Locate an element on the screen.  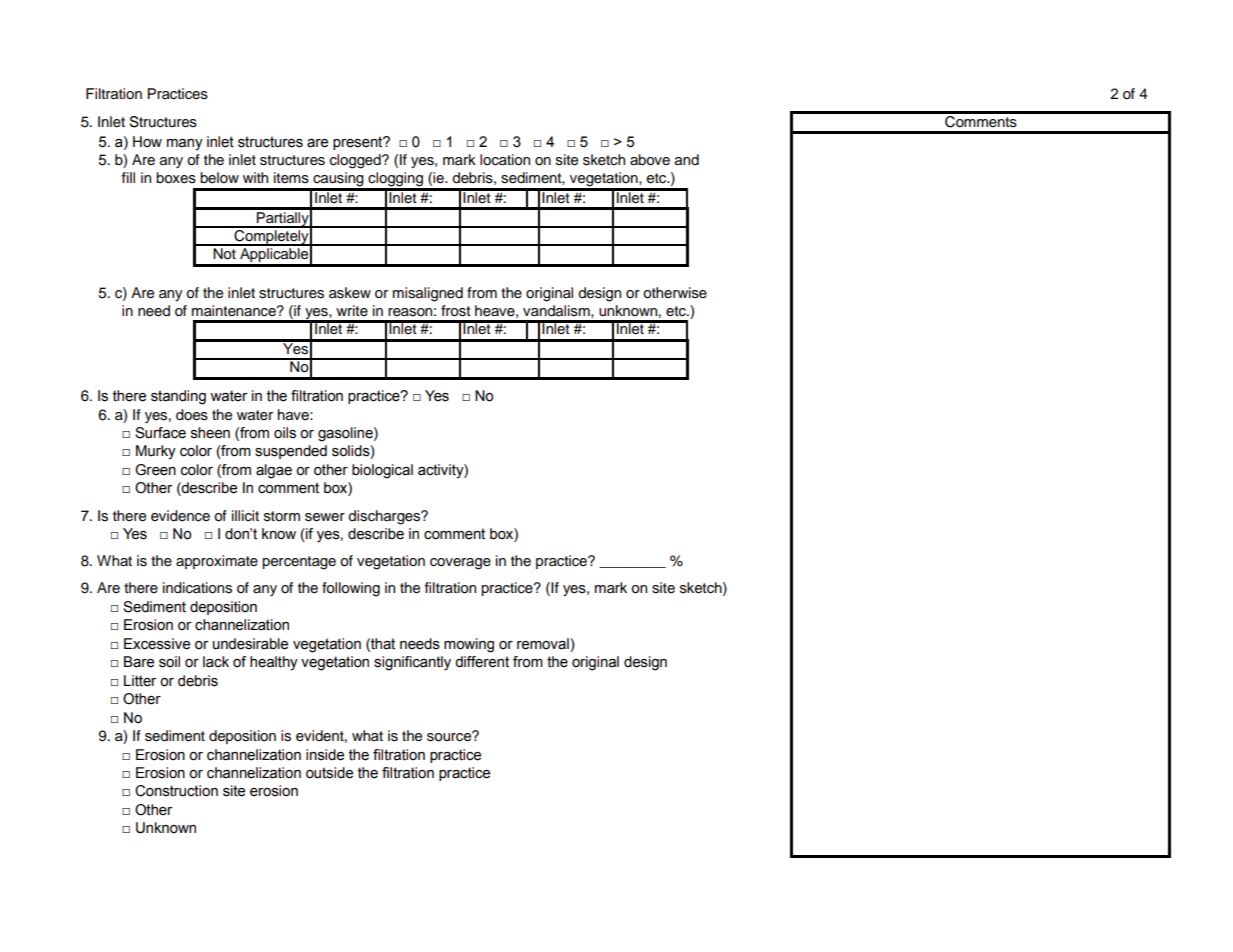
following is located at coordinates (351, 589).
